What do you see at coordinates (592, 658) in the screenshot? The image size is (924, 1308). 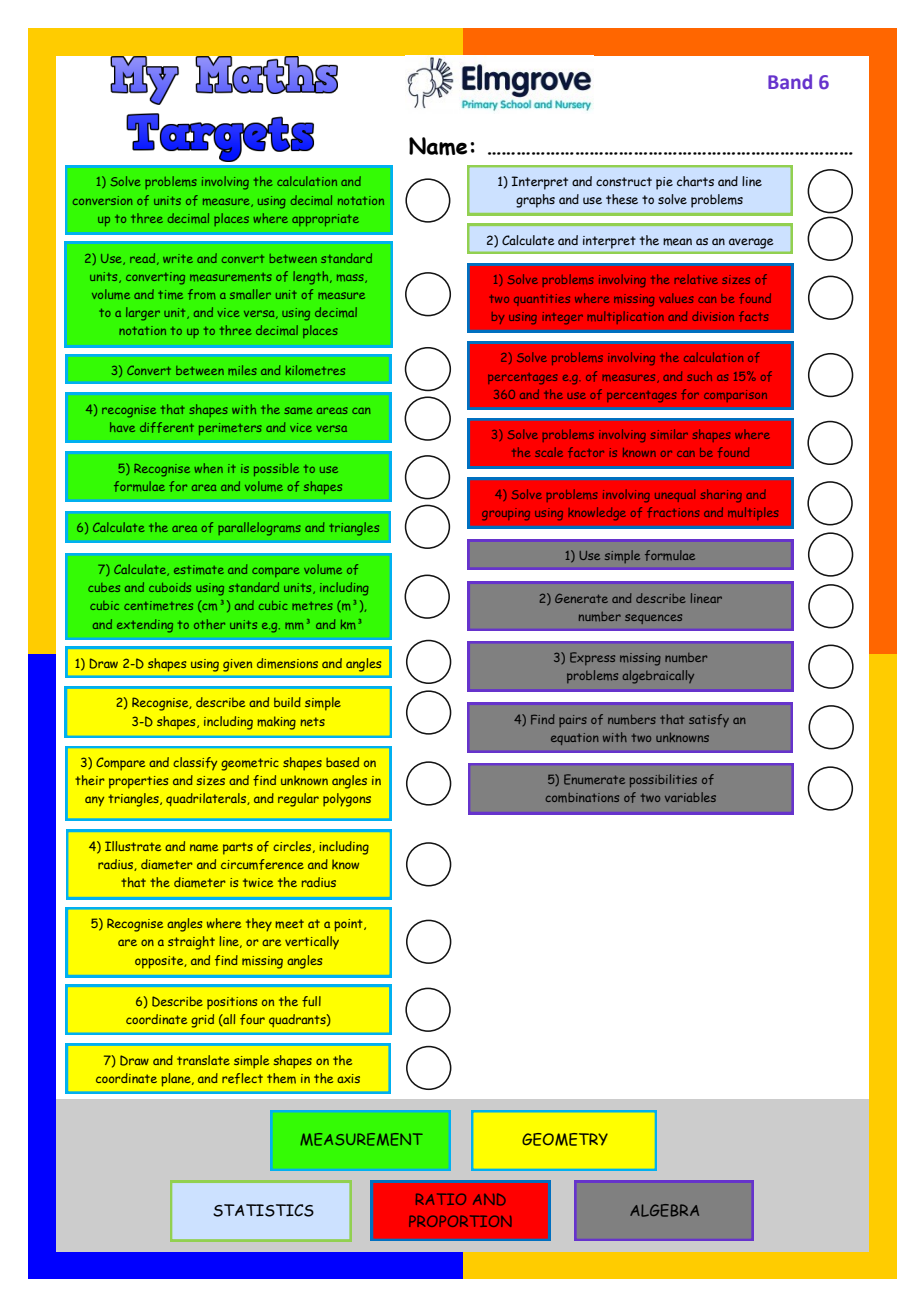 I see `Express` at bounding box center [592, 658].
